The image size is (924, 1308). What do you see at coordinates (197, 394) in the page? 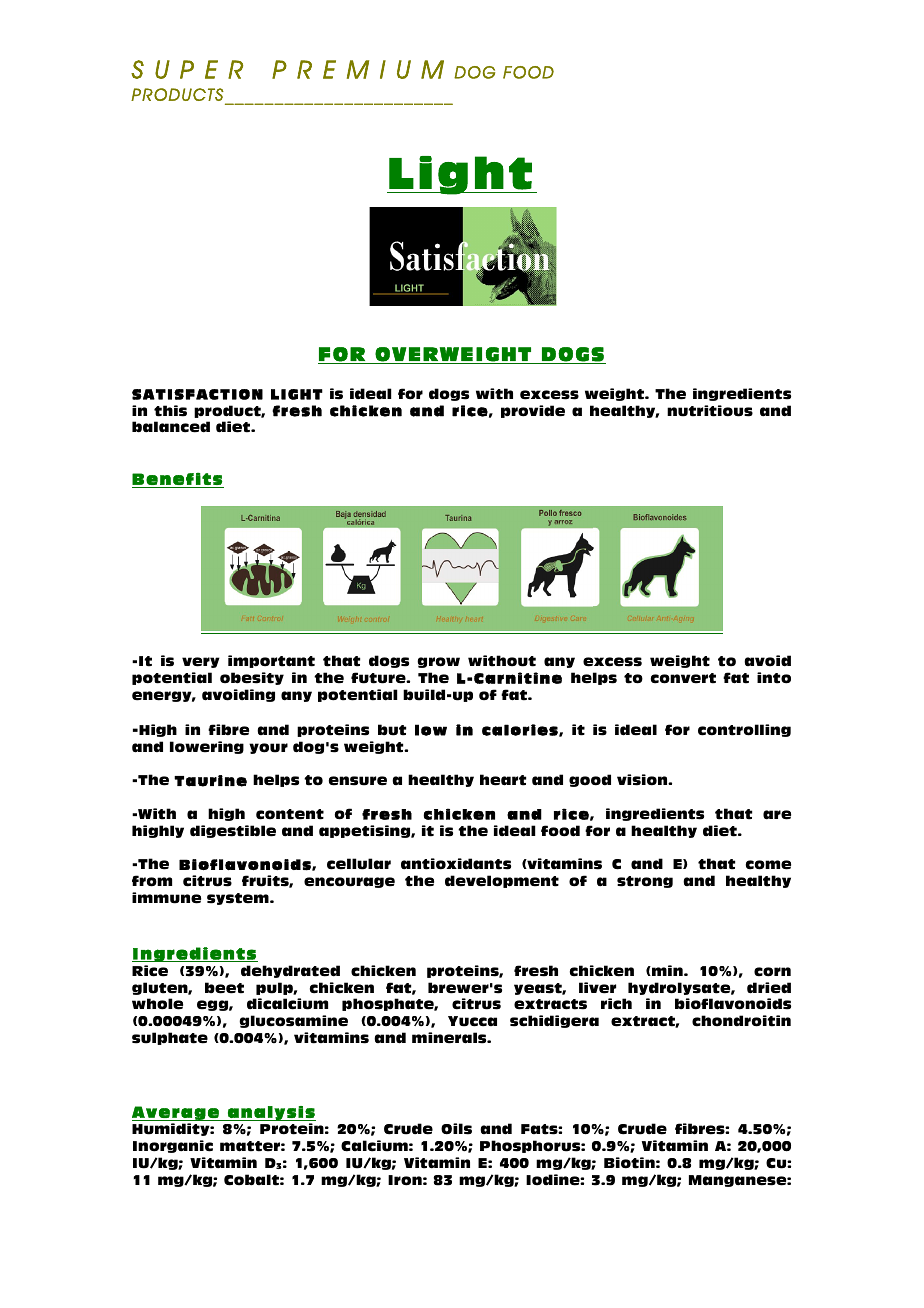
I see `SATISFACTION` at bounding box center [197, 394].
